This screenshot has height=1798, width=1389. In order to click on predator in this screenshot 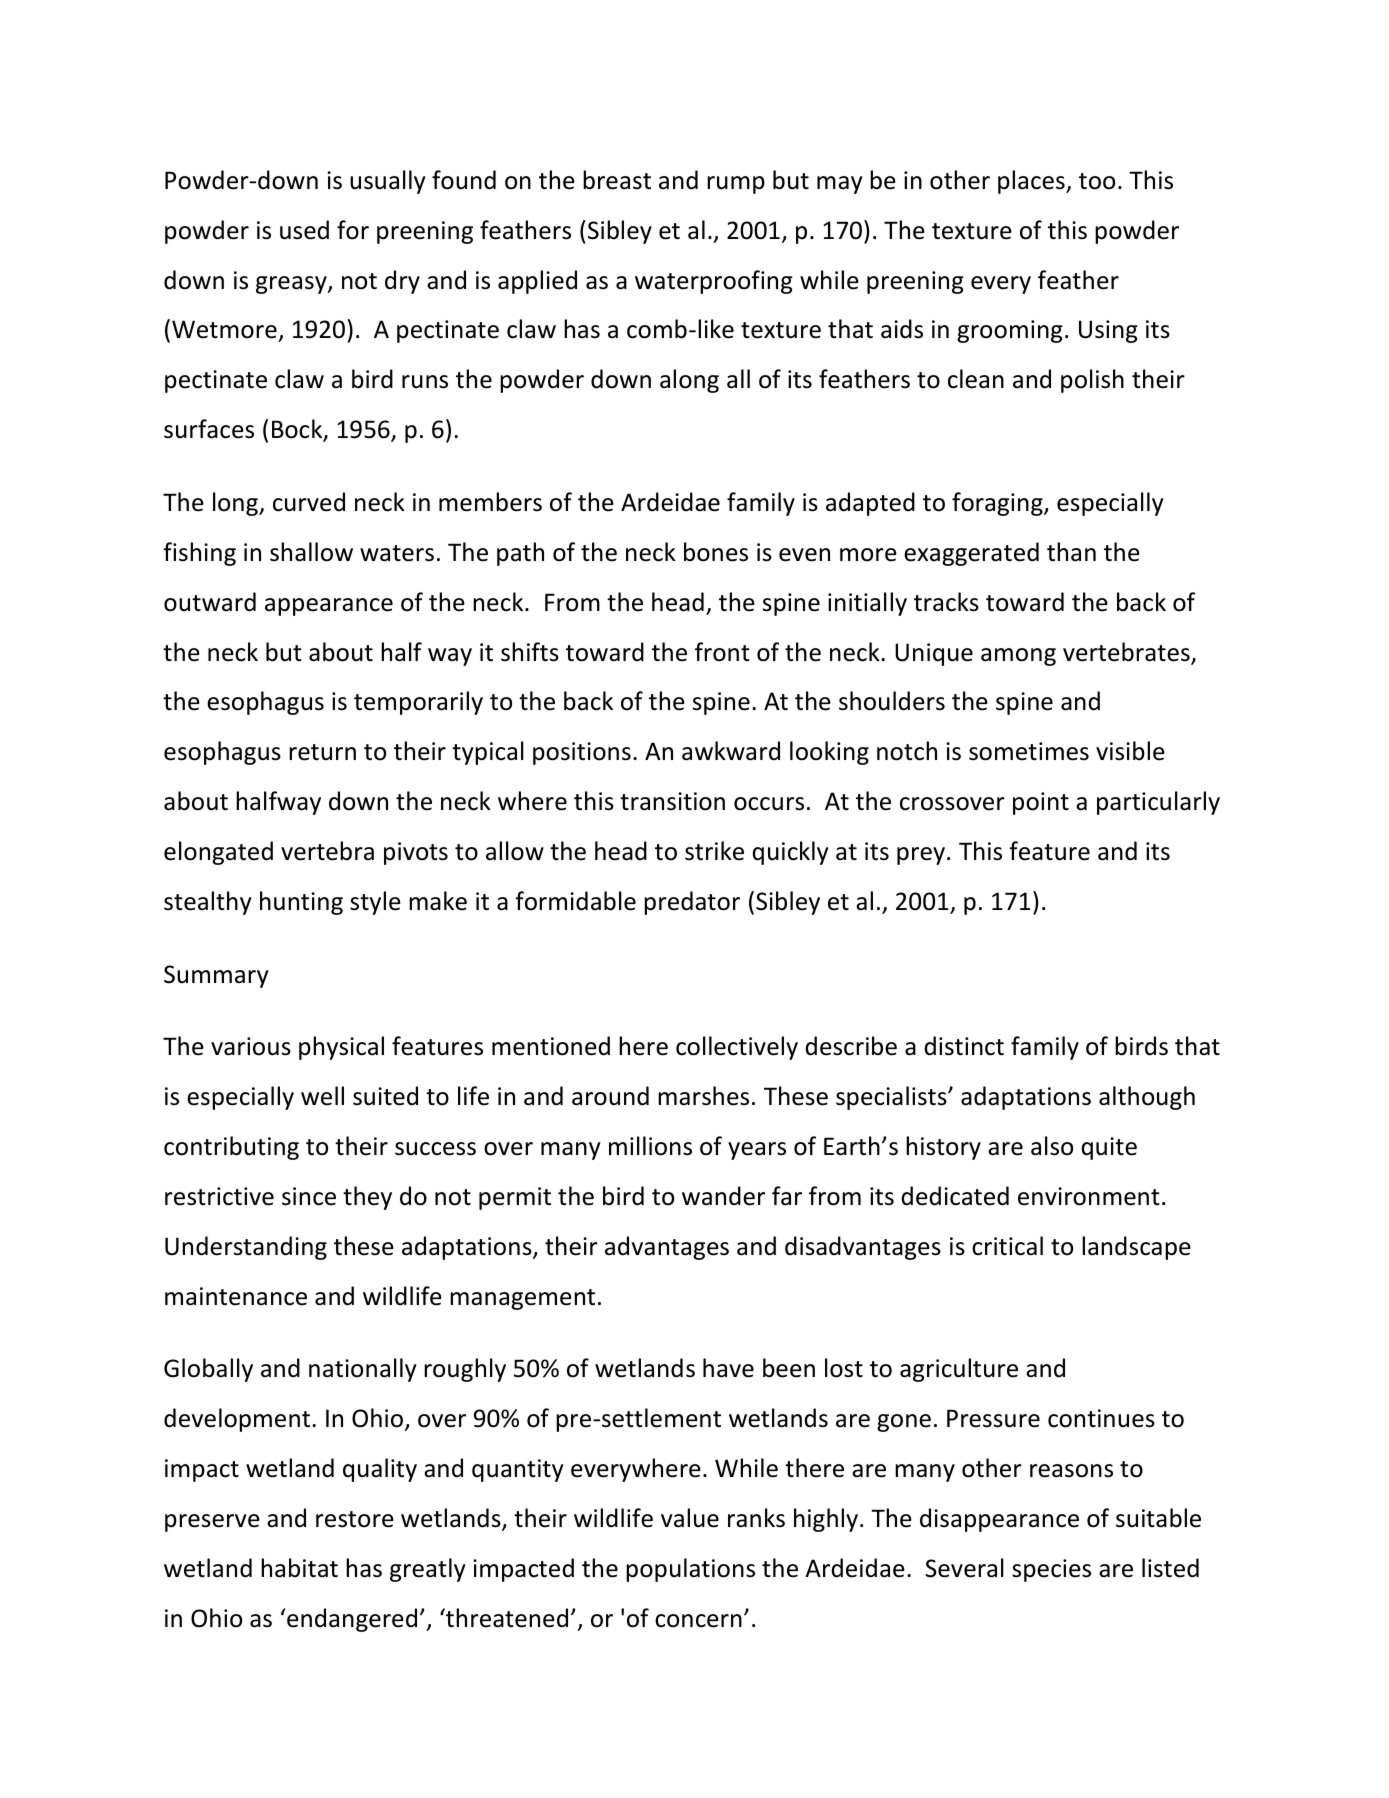, I will do `click(692, 903)`.
